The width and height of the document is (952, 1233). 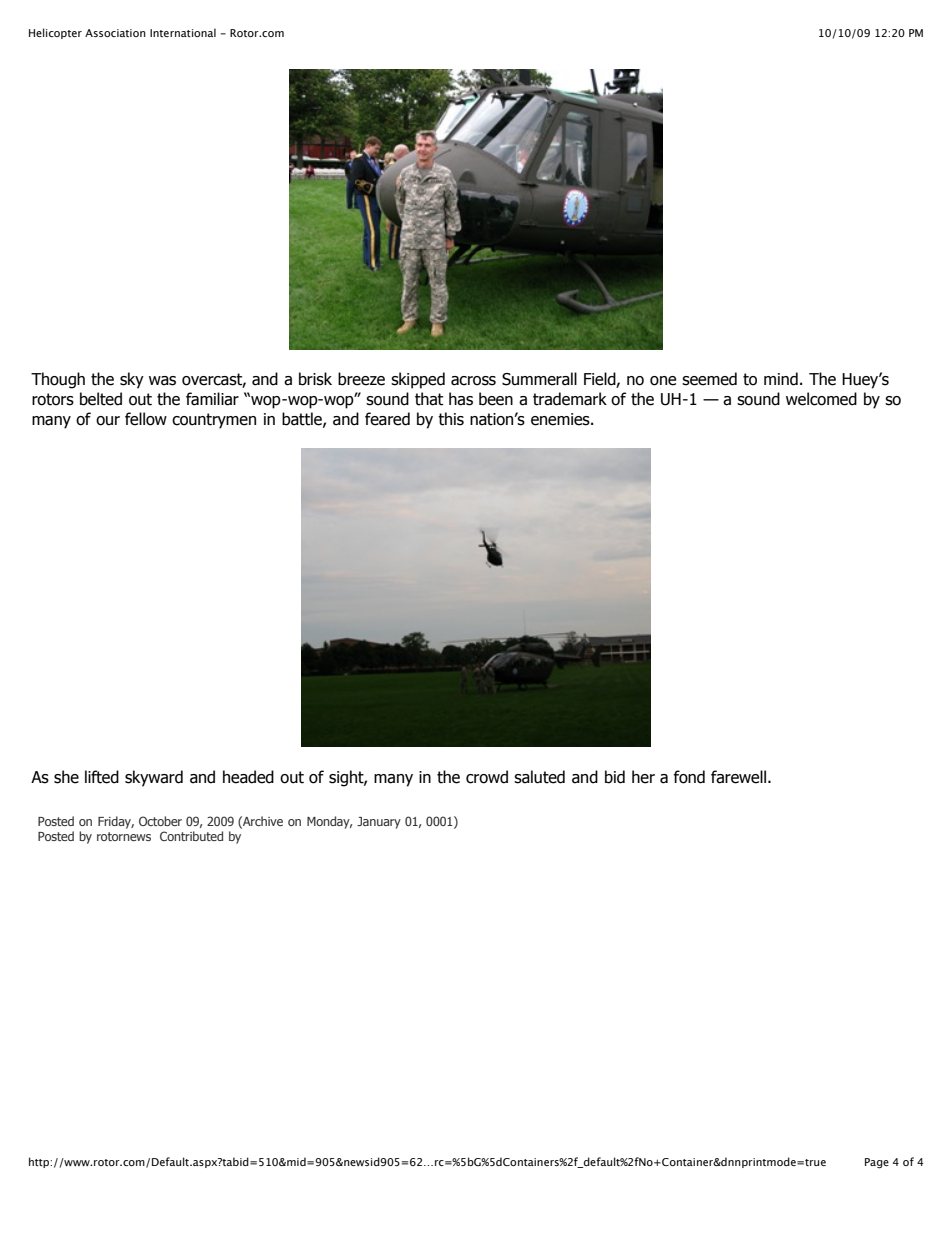 What do you see at coordinates (821, 399) in the document?
I see `welcomed` at bounding box center [821, 399].
